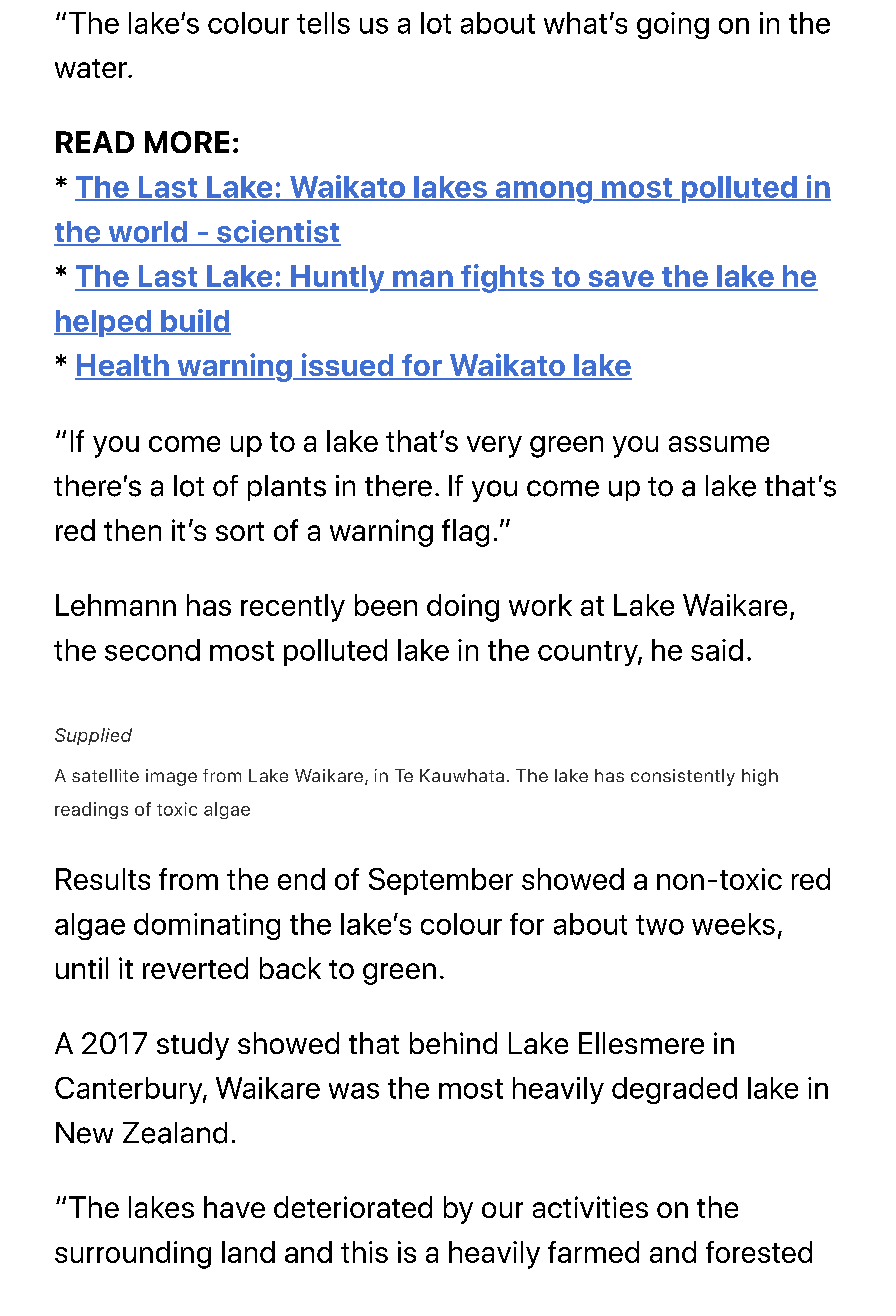 Image resolution: width=896 pixels, height=1316 pixels. What do you see at coordinates (195, 968) in the document?
I see `reverted` at bounding box center [195, 968].
